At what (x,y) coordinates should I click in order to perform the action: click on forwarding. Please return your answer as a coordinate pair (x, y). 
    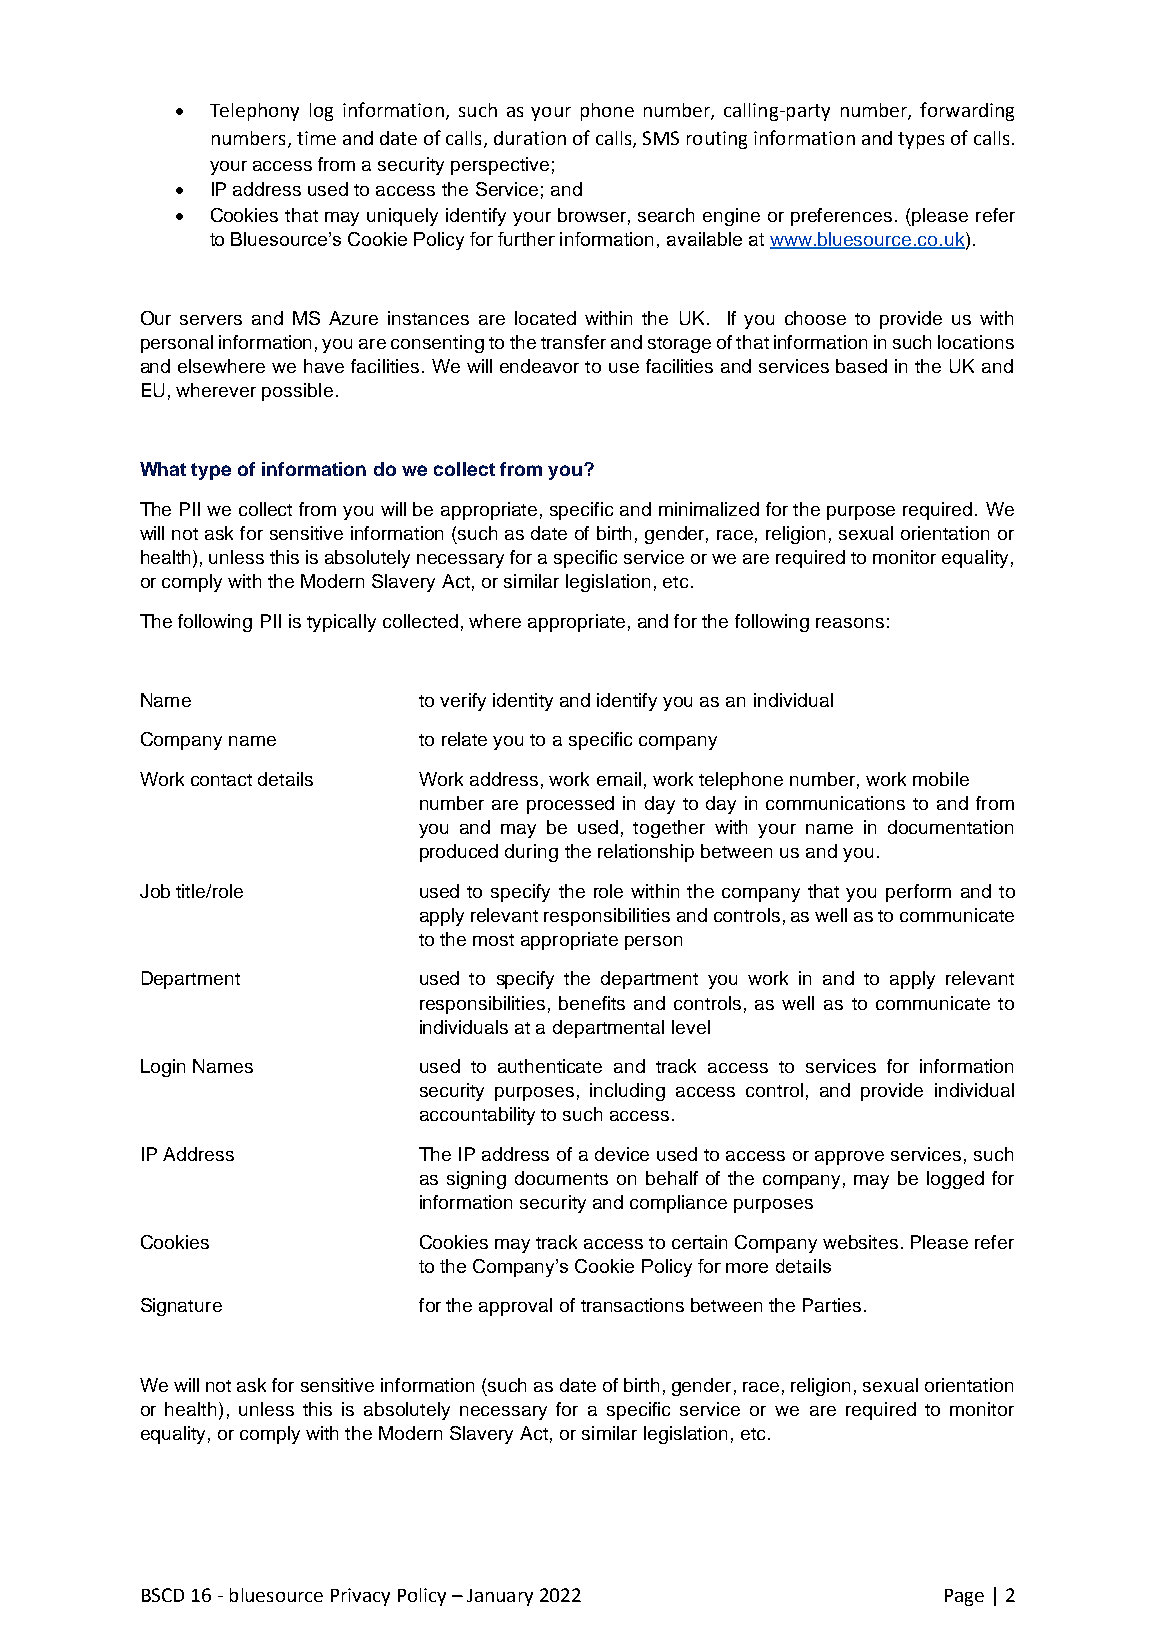
    Looking at the image, I should click on (967, 111).
